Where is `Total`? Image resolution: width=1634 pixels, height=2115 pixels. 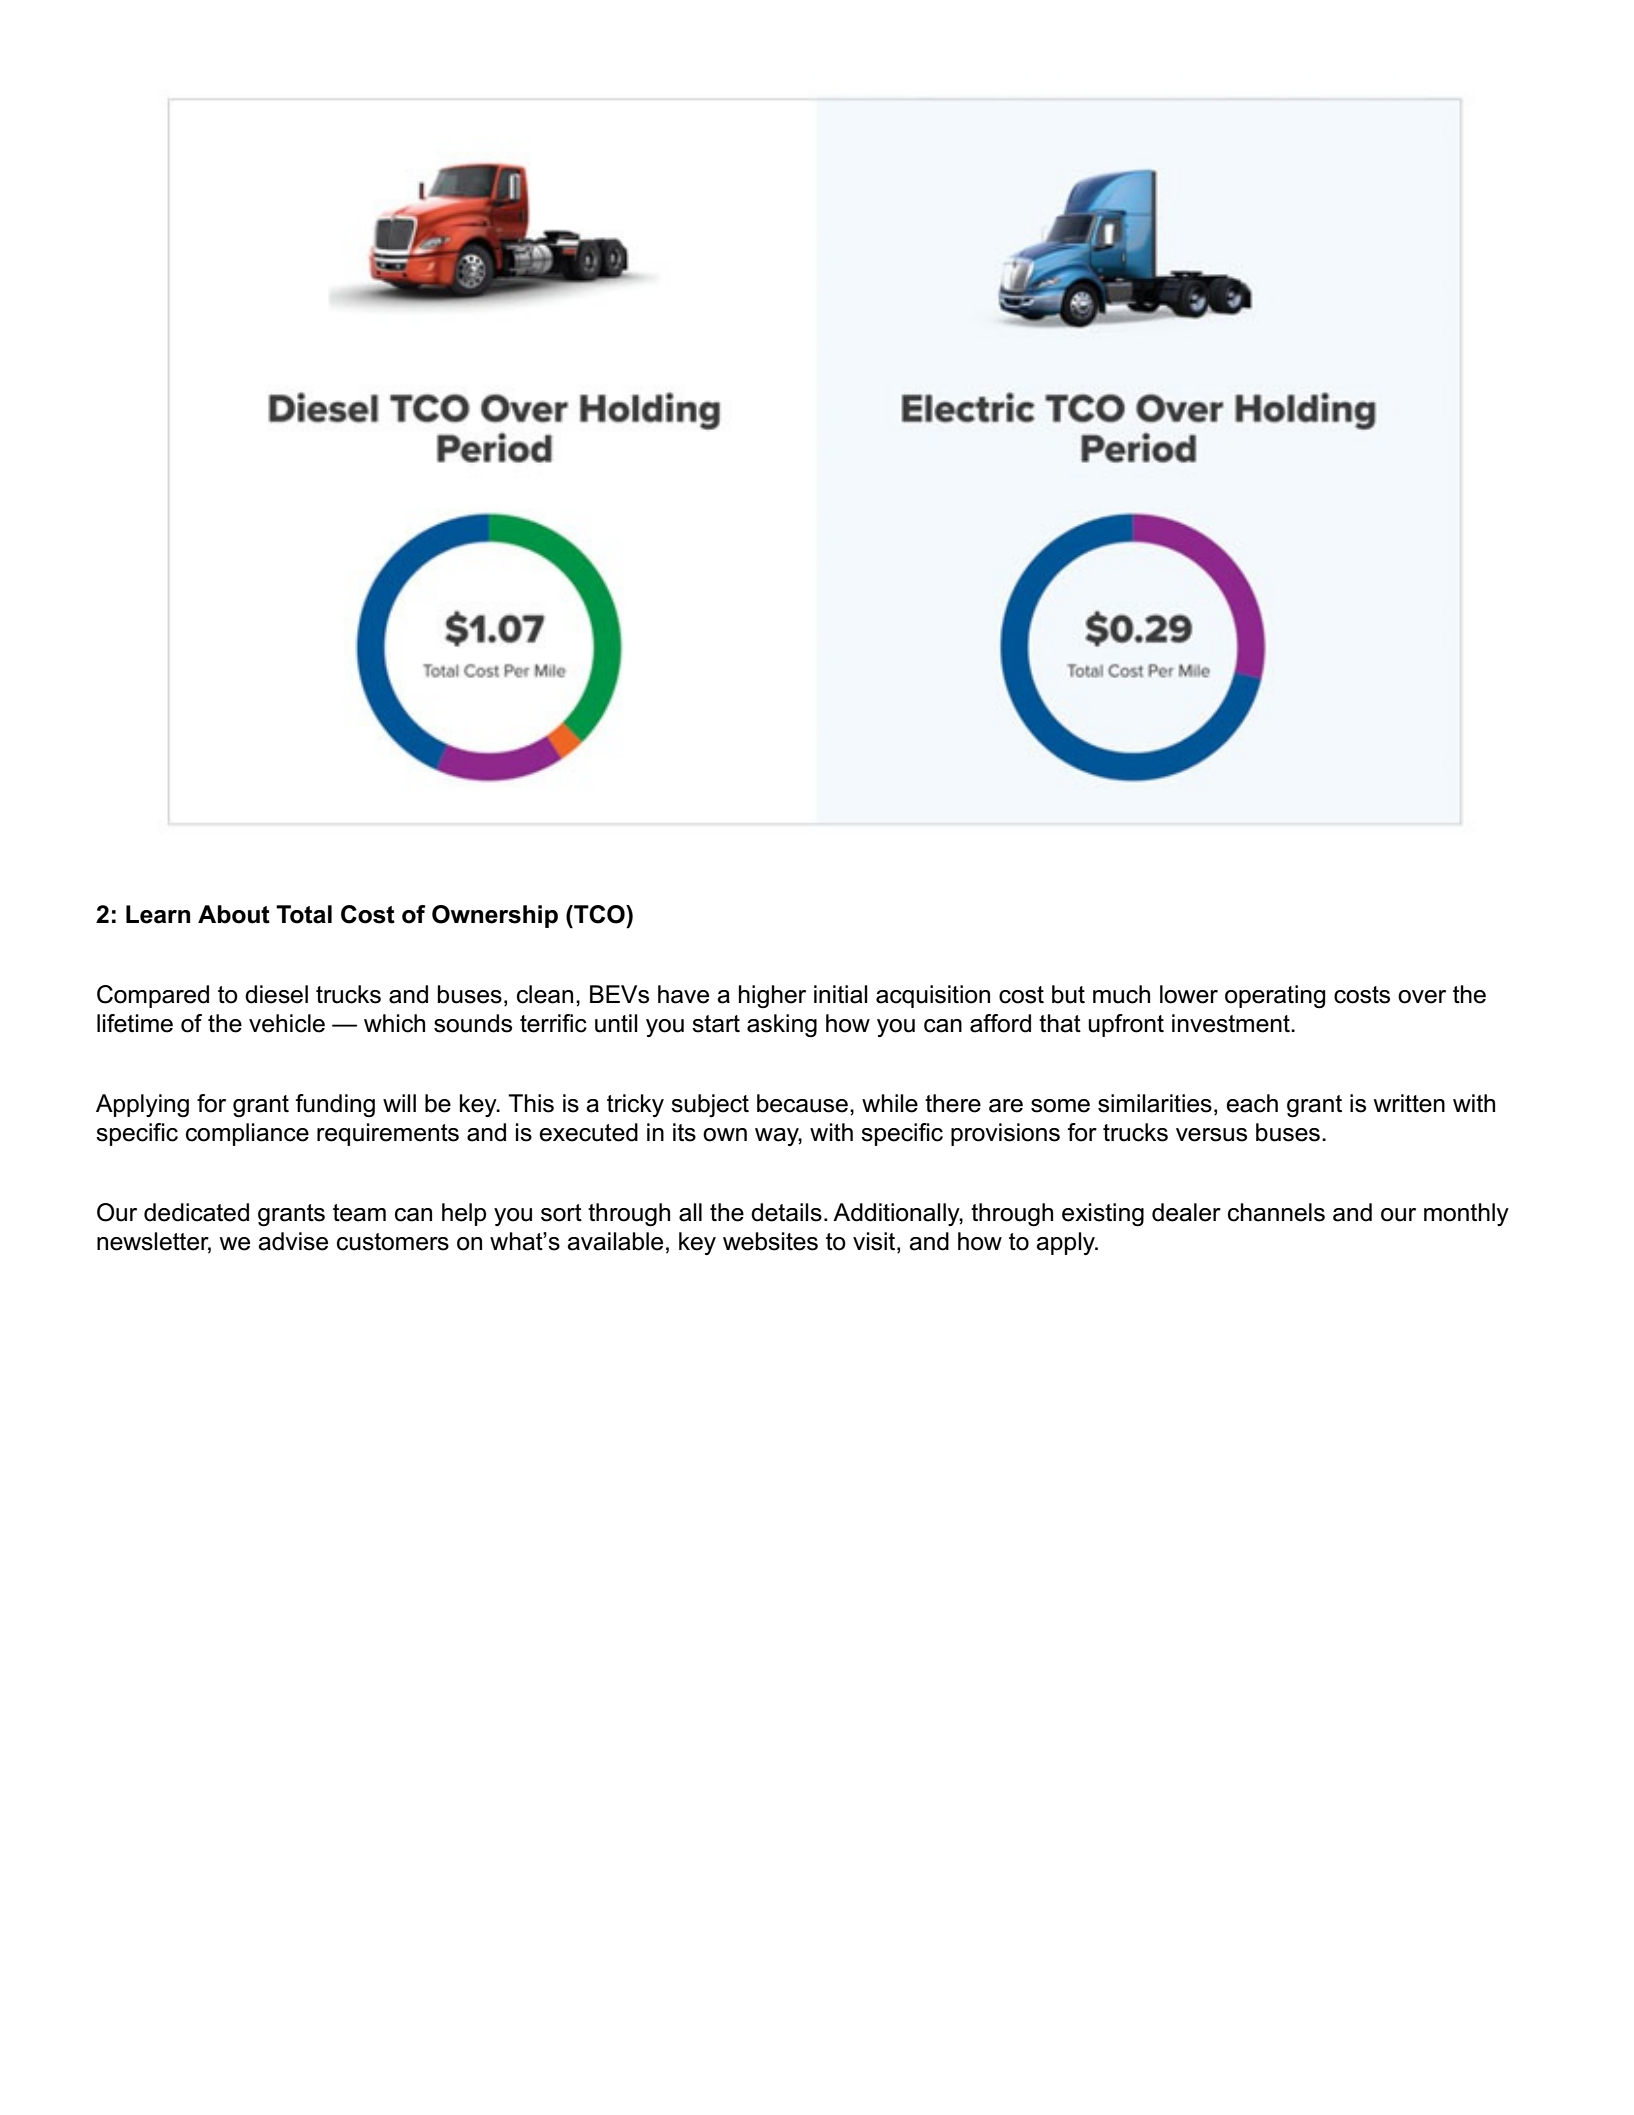 Total is located at coordinates (304, 914).
